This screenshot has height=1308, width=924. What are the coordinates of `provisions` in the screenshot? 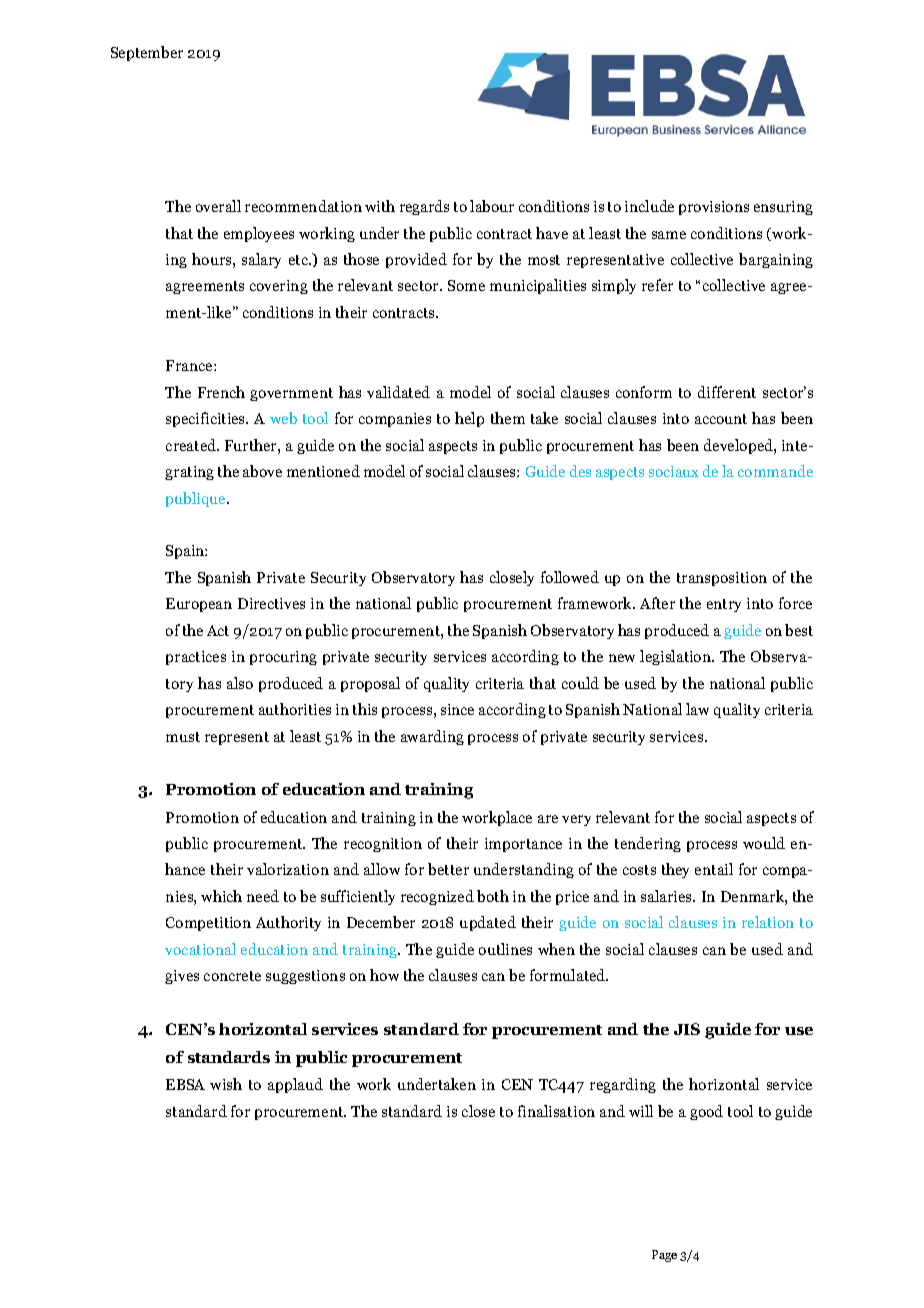 It's located at (714, 208).
